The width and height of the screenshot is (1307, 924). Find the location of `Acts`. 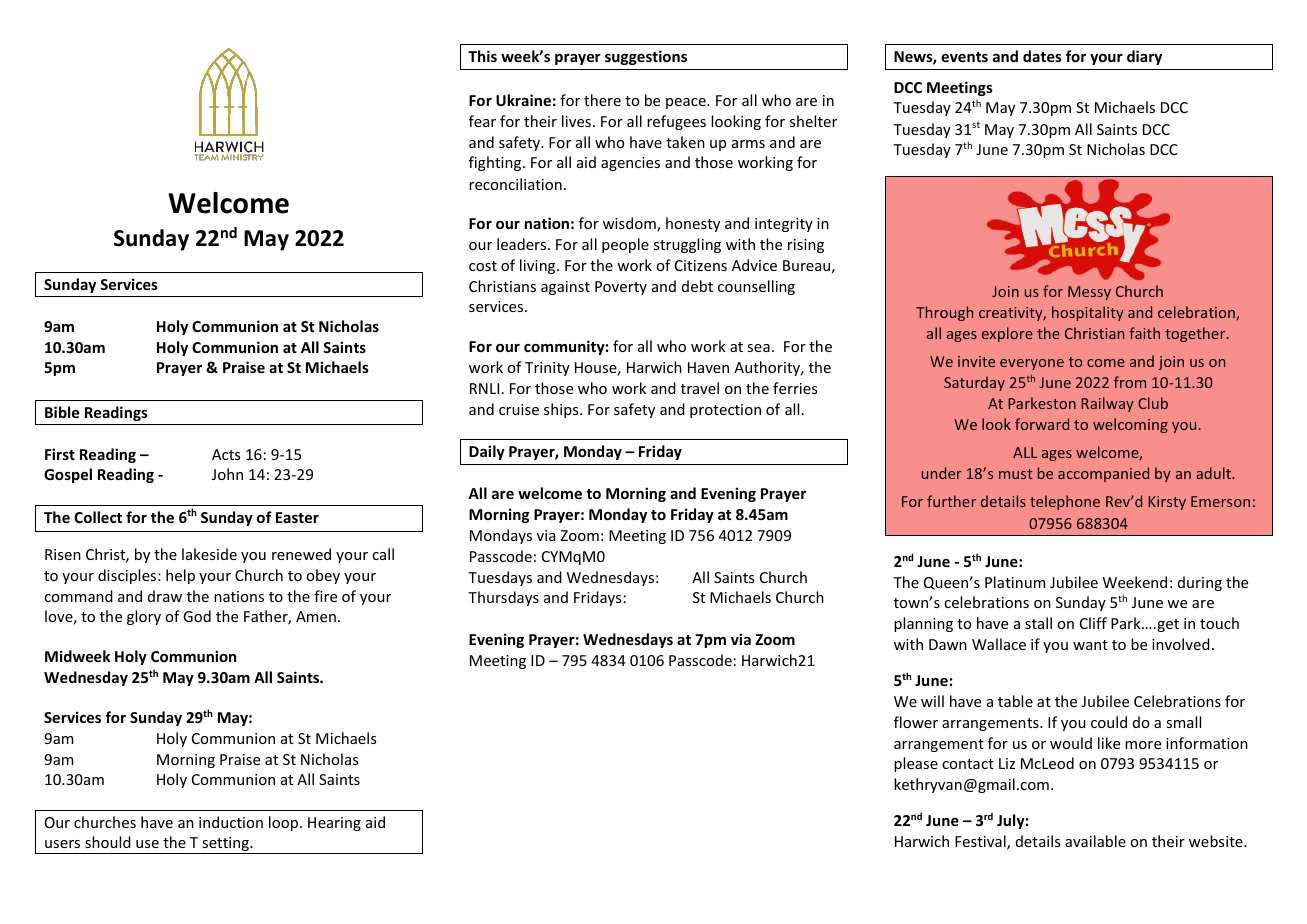

Acts is located at coordinates (226, 454).
